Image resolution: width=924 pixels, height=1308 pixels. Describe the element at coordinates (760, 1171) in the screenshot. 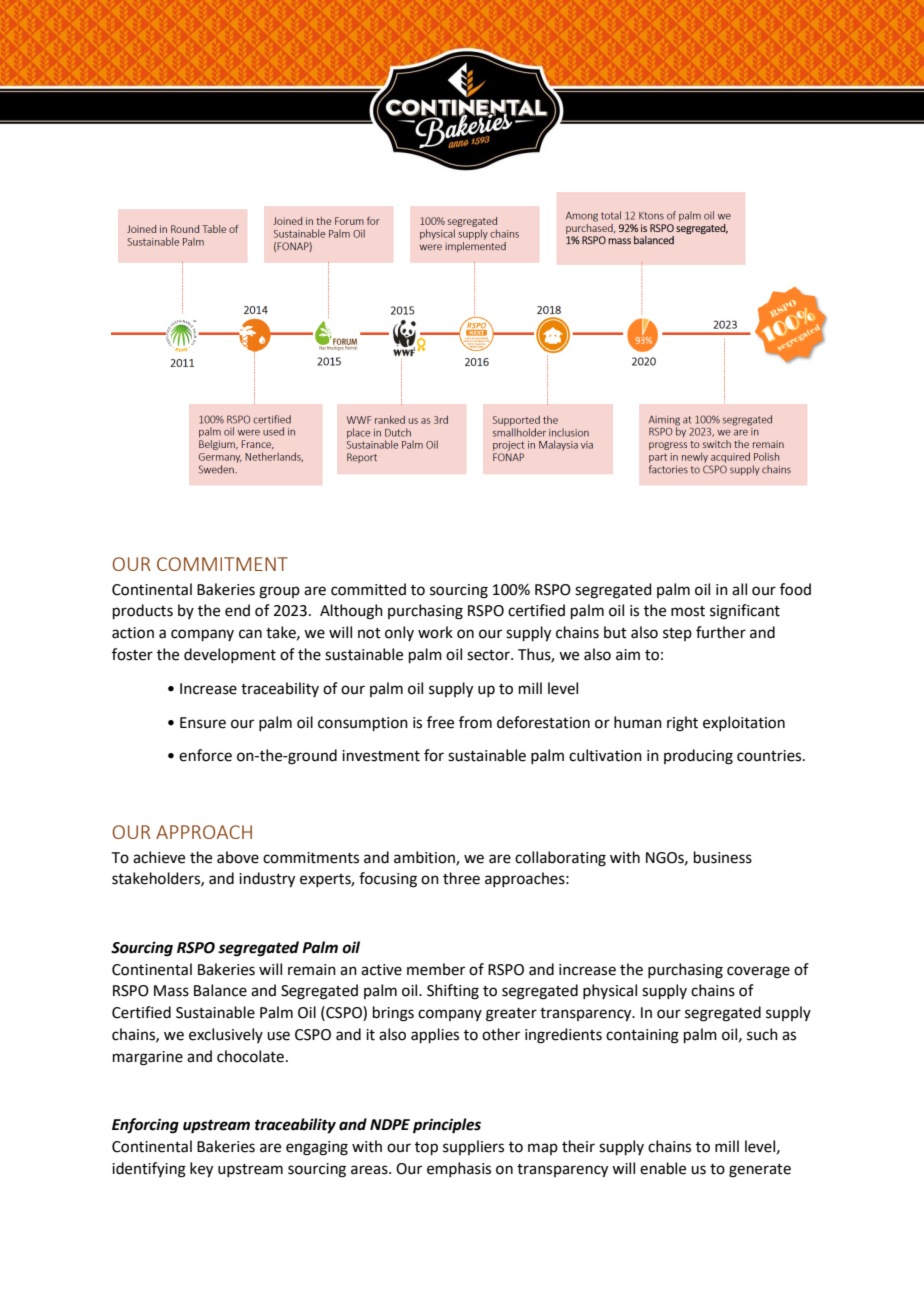

I see `generate` at that location.
